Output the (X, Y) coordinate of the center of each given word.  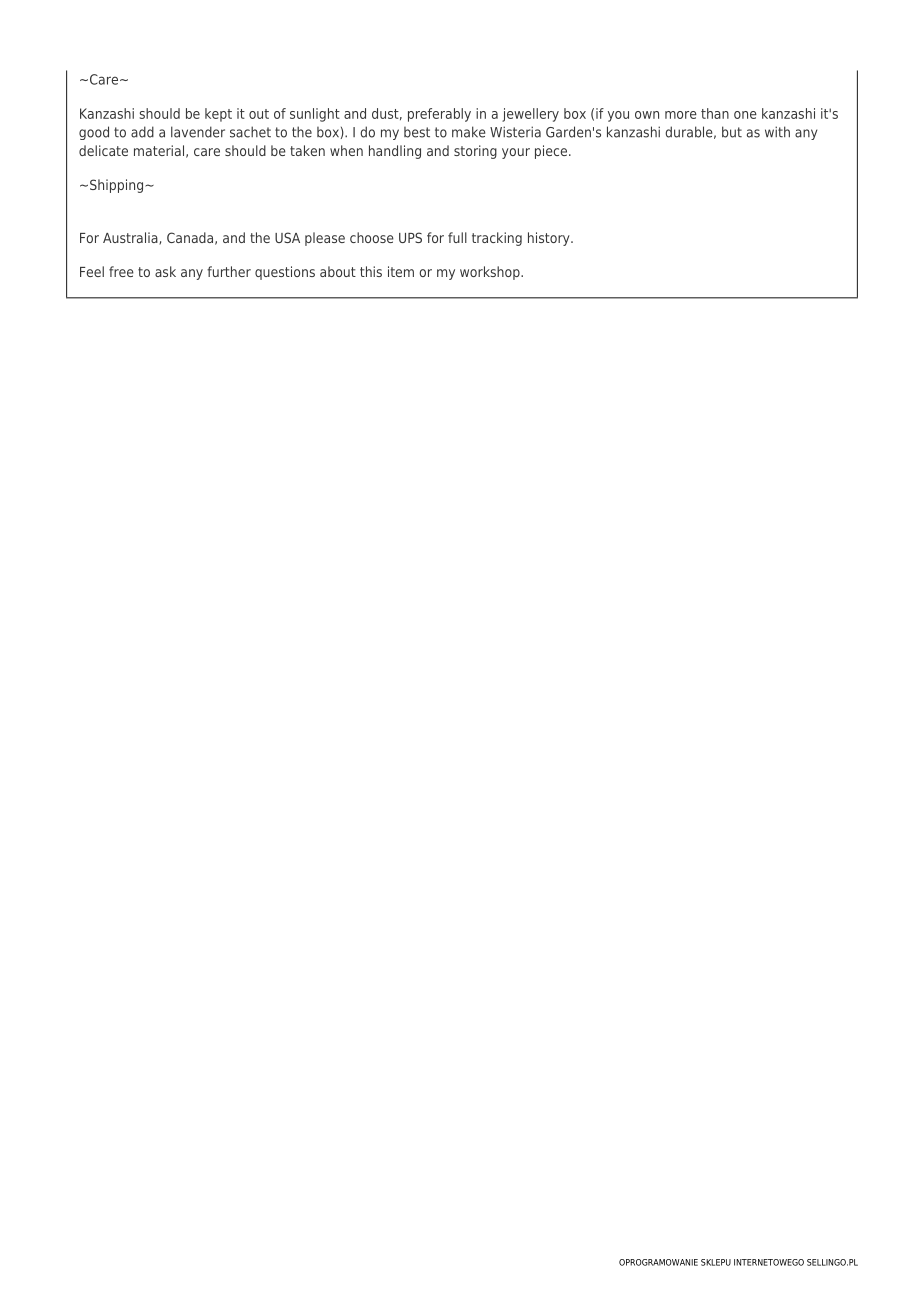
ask (165, 271)
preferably (439, 115)
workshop (491, 273)
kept (218, 115)
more (681, 115)
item (401, 271)
